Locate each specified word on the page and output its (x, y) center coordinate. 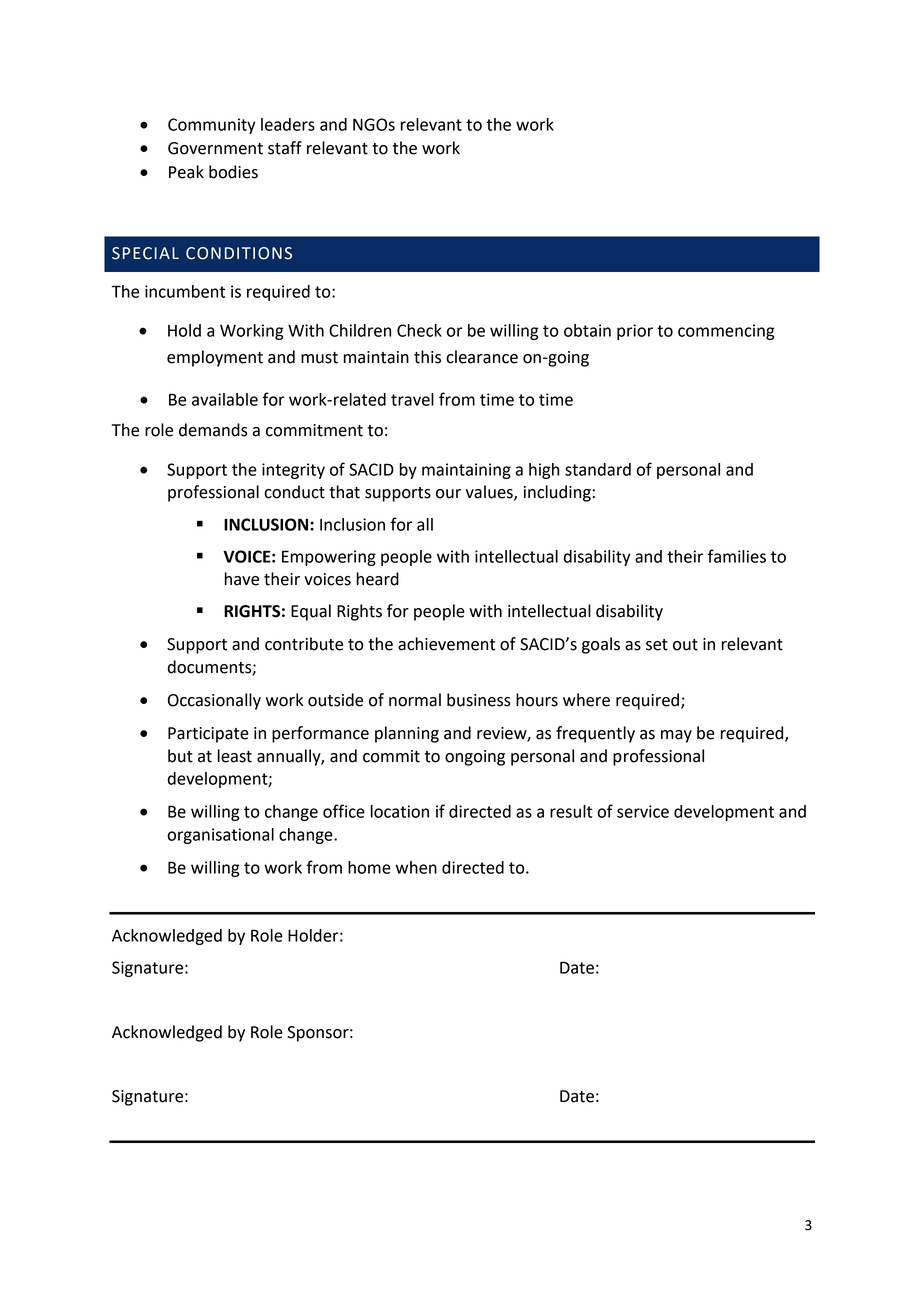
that (344, 492)
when (416, 867)
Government (215, 148)
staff (285, 148)
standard (598, 469)
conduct (294, 492)
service (643, 811)
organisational (220, 836)
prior (635, 332)
